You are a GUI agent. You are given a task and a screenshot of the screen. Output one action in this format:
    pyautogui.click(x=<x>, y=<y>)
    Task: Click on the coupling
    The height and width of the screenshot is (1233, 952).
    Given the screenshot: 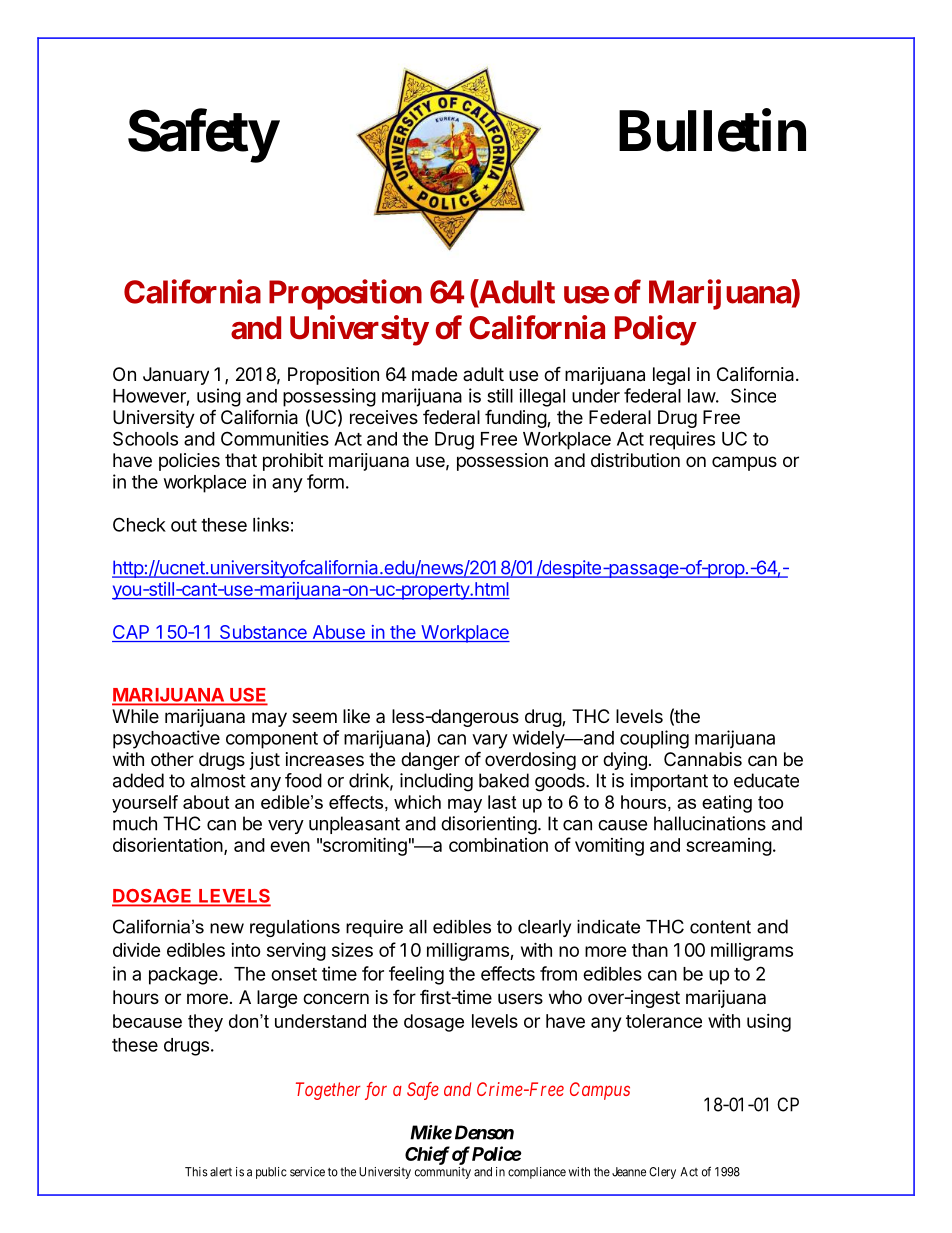 What is the action you would take?
    pyautogui.click(x=654, y=739)
